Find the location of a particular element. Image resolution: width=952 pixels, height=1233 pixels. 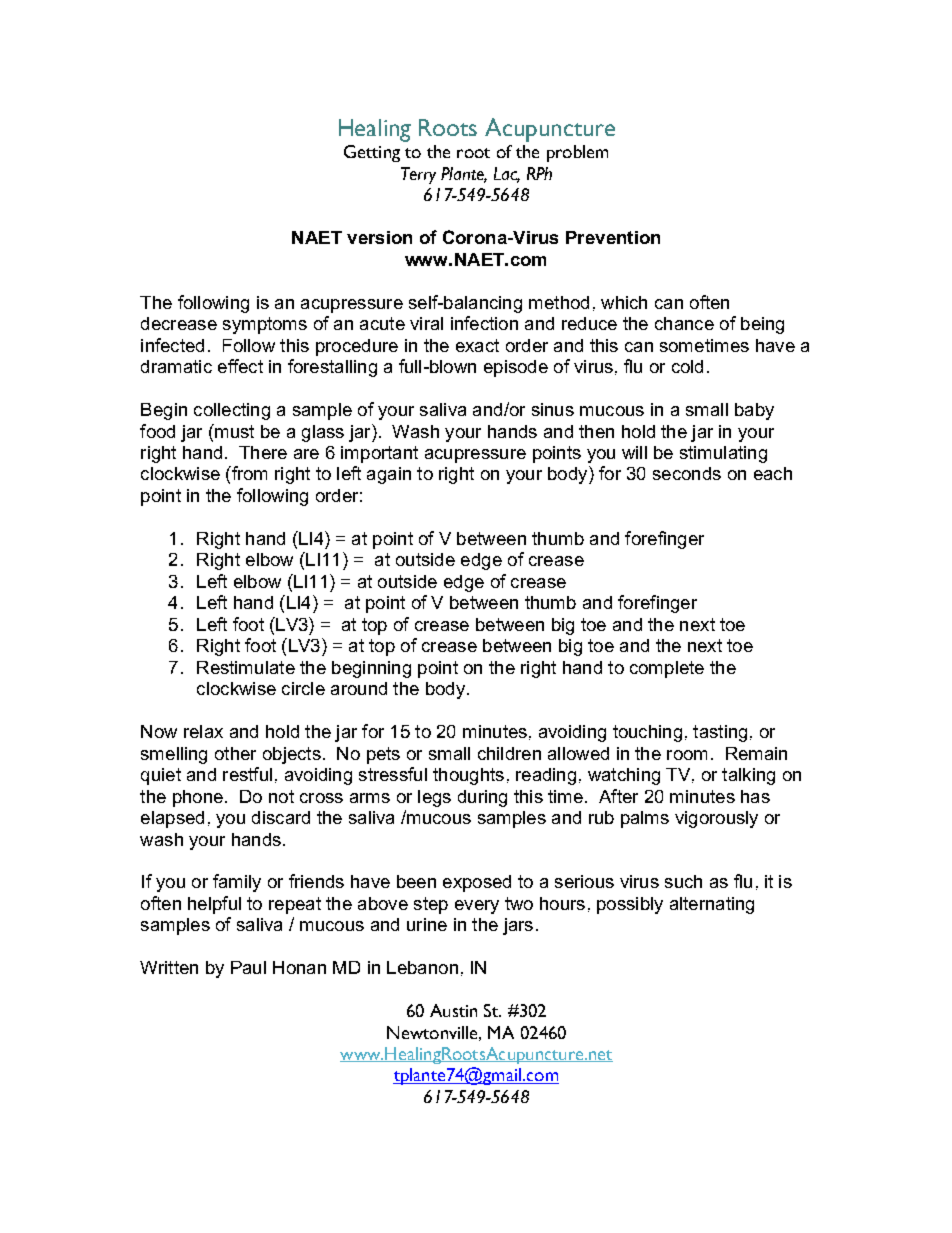

thoughts is located at coordinates (468, 776).
